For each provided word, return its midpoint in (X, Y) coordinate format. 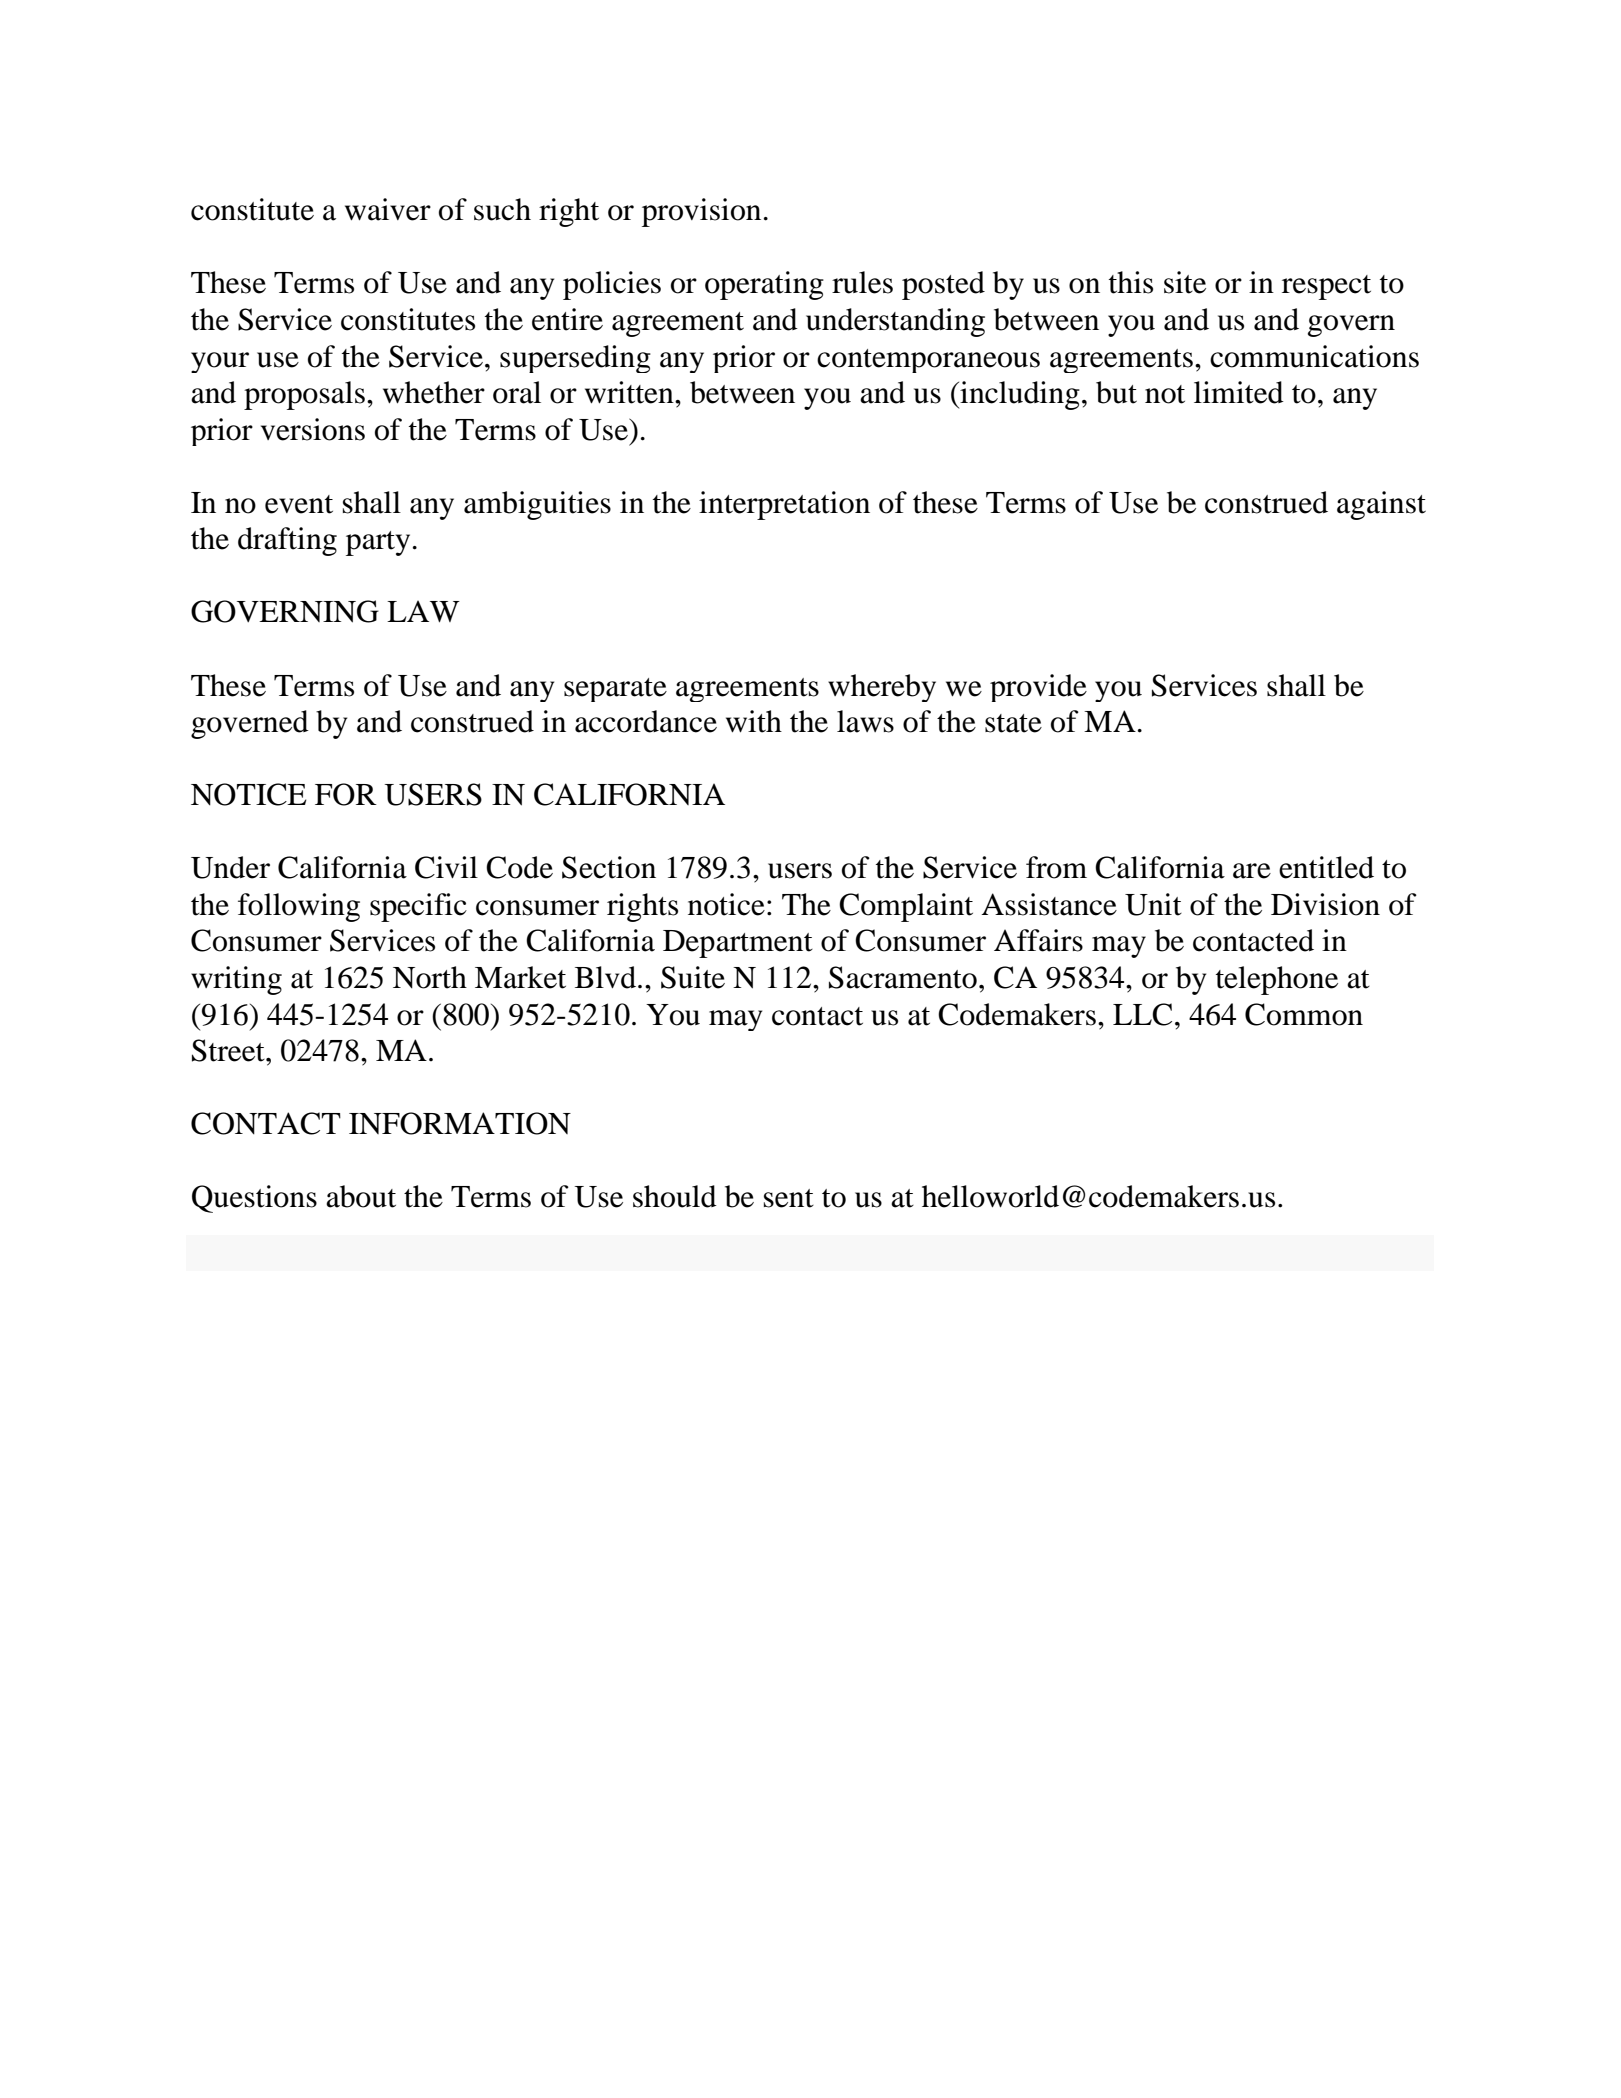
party (378, 543)
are (1252, 871)
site (1185, 282)
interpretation (784, 505)
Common (1304, 1014)
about (361, 1196)
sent (789, 1198)
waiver (388, 209)
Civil (446, 867)
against (1381, 505)
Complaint (906, 907)
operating (764, 285)
